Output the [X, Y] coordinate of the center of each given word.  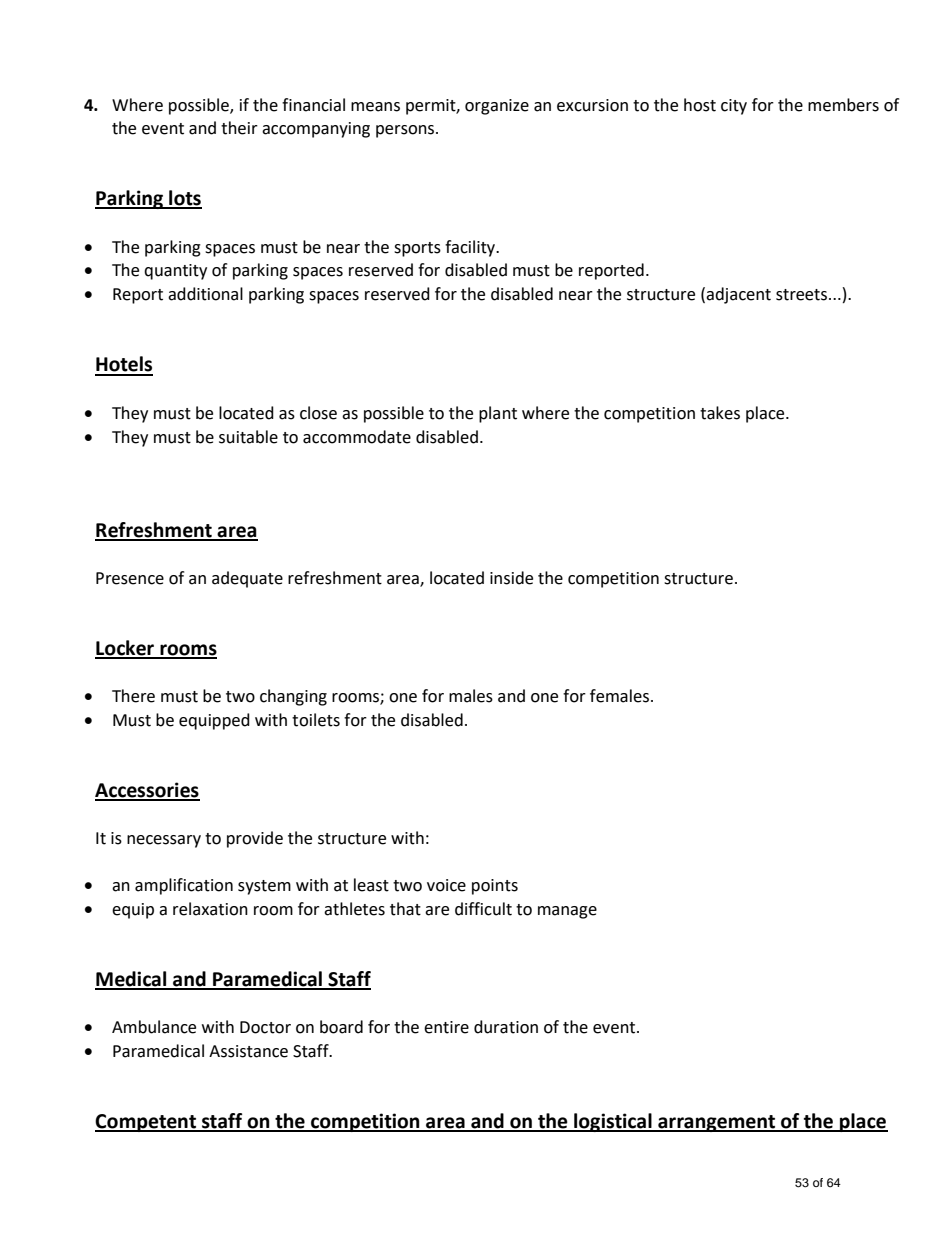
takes [720, 413]
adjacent [738, 295]
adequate [247, 579]
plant [498, 414]
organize [497, 107]
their [239, 128]
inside [511, 578]
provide [255, 839]
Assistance [248, 1051]
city [734, 107]
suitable [248, 437]
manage [567, 912]
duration [506, 1027]
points [495, 887]
